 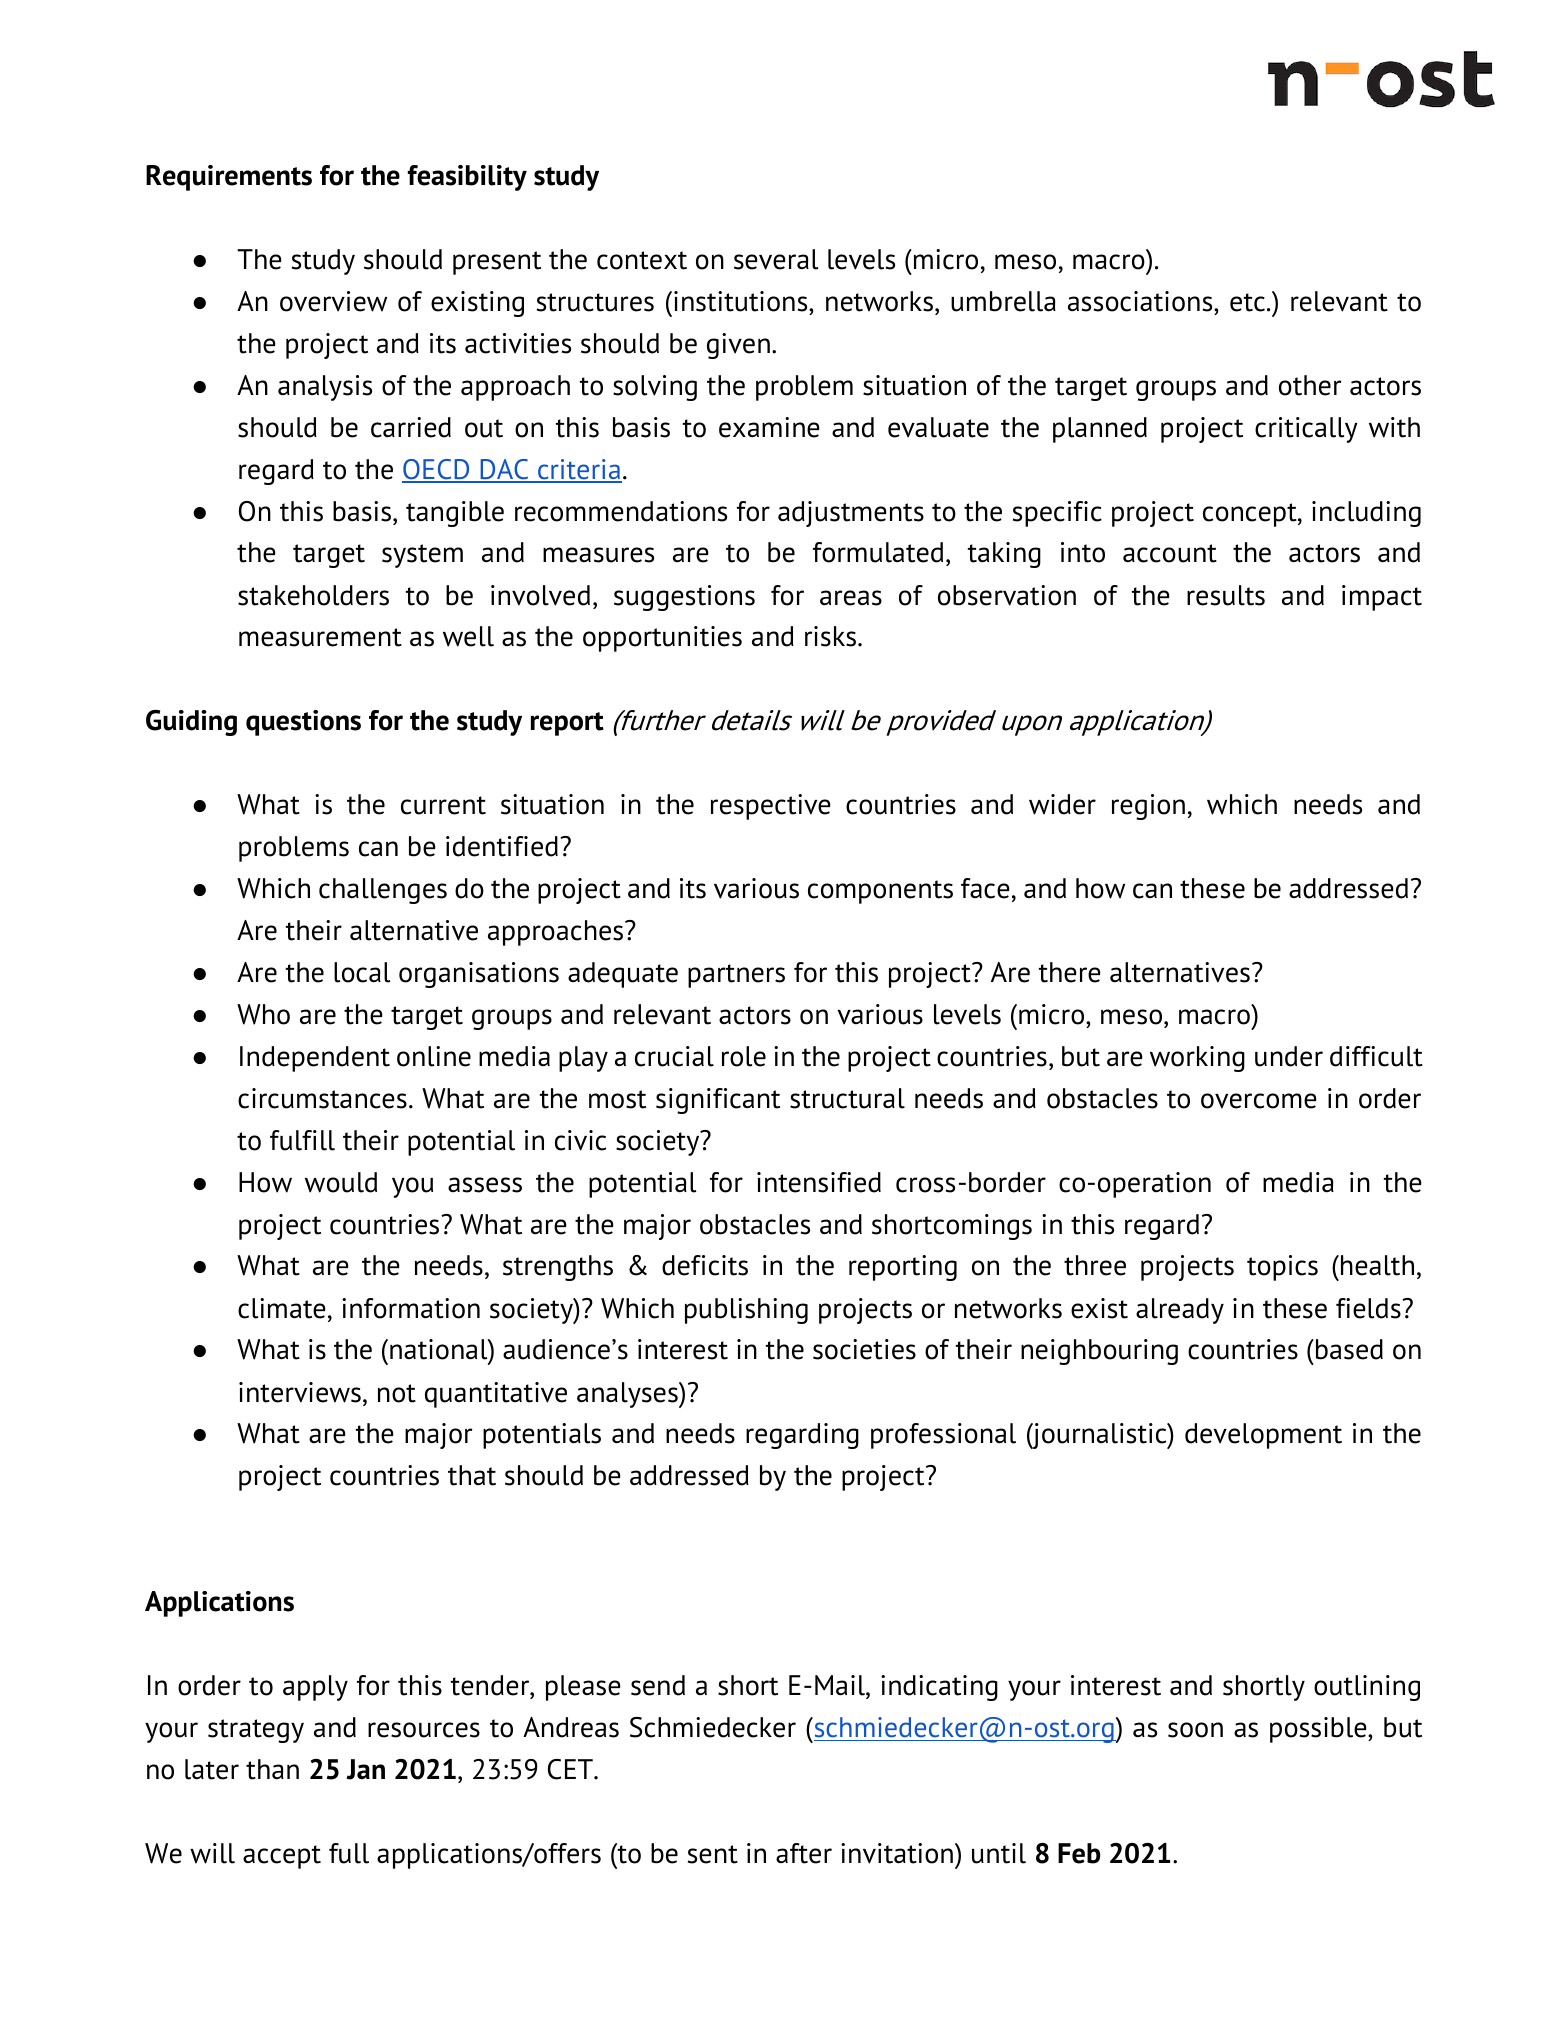 I want to click on development, so click(x=1263, y=1436).
